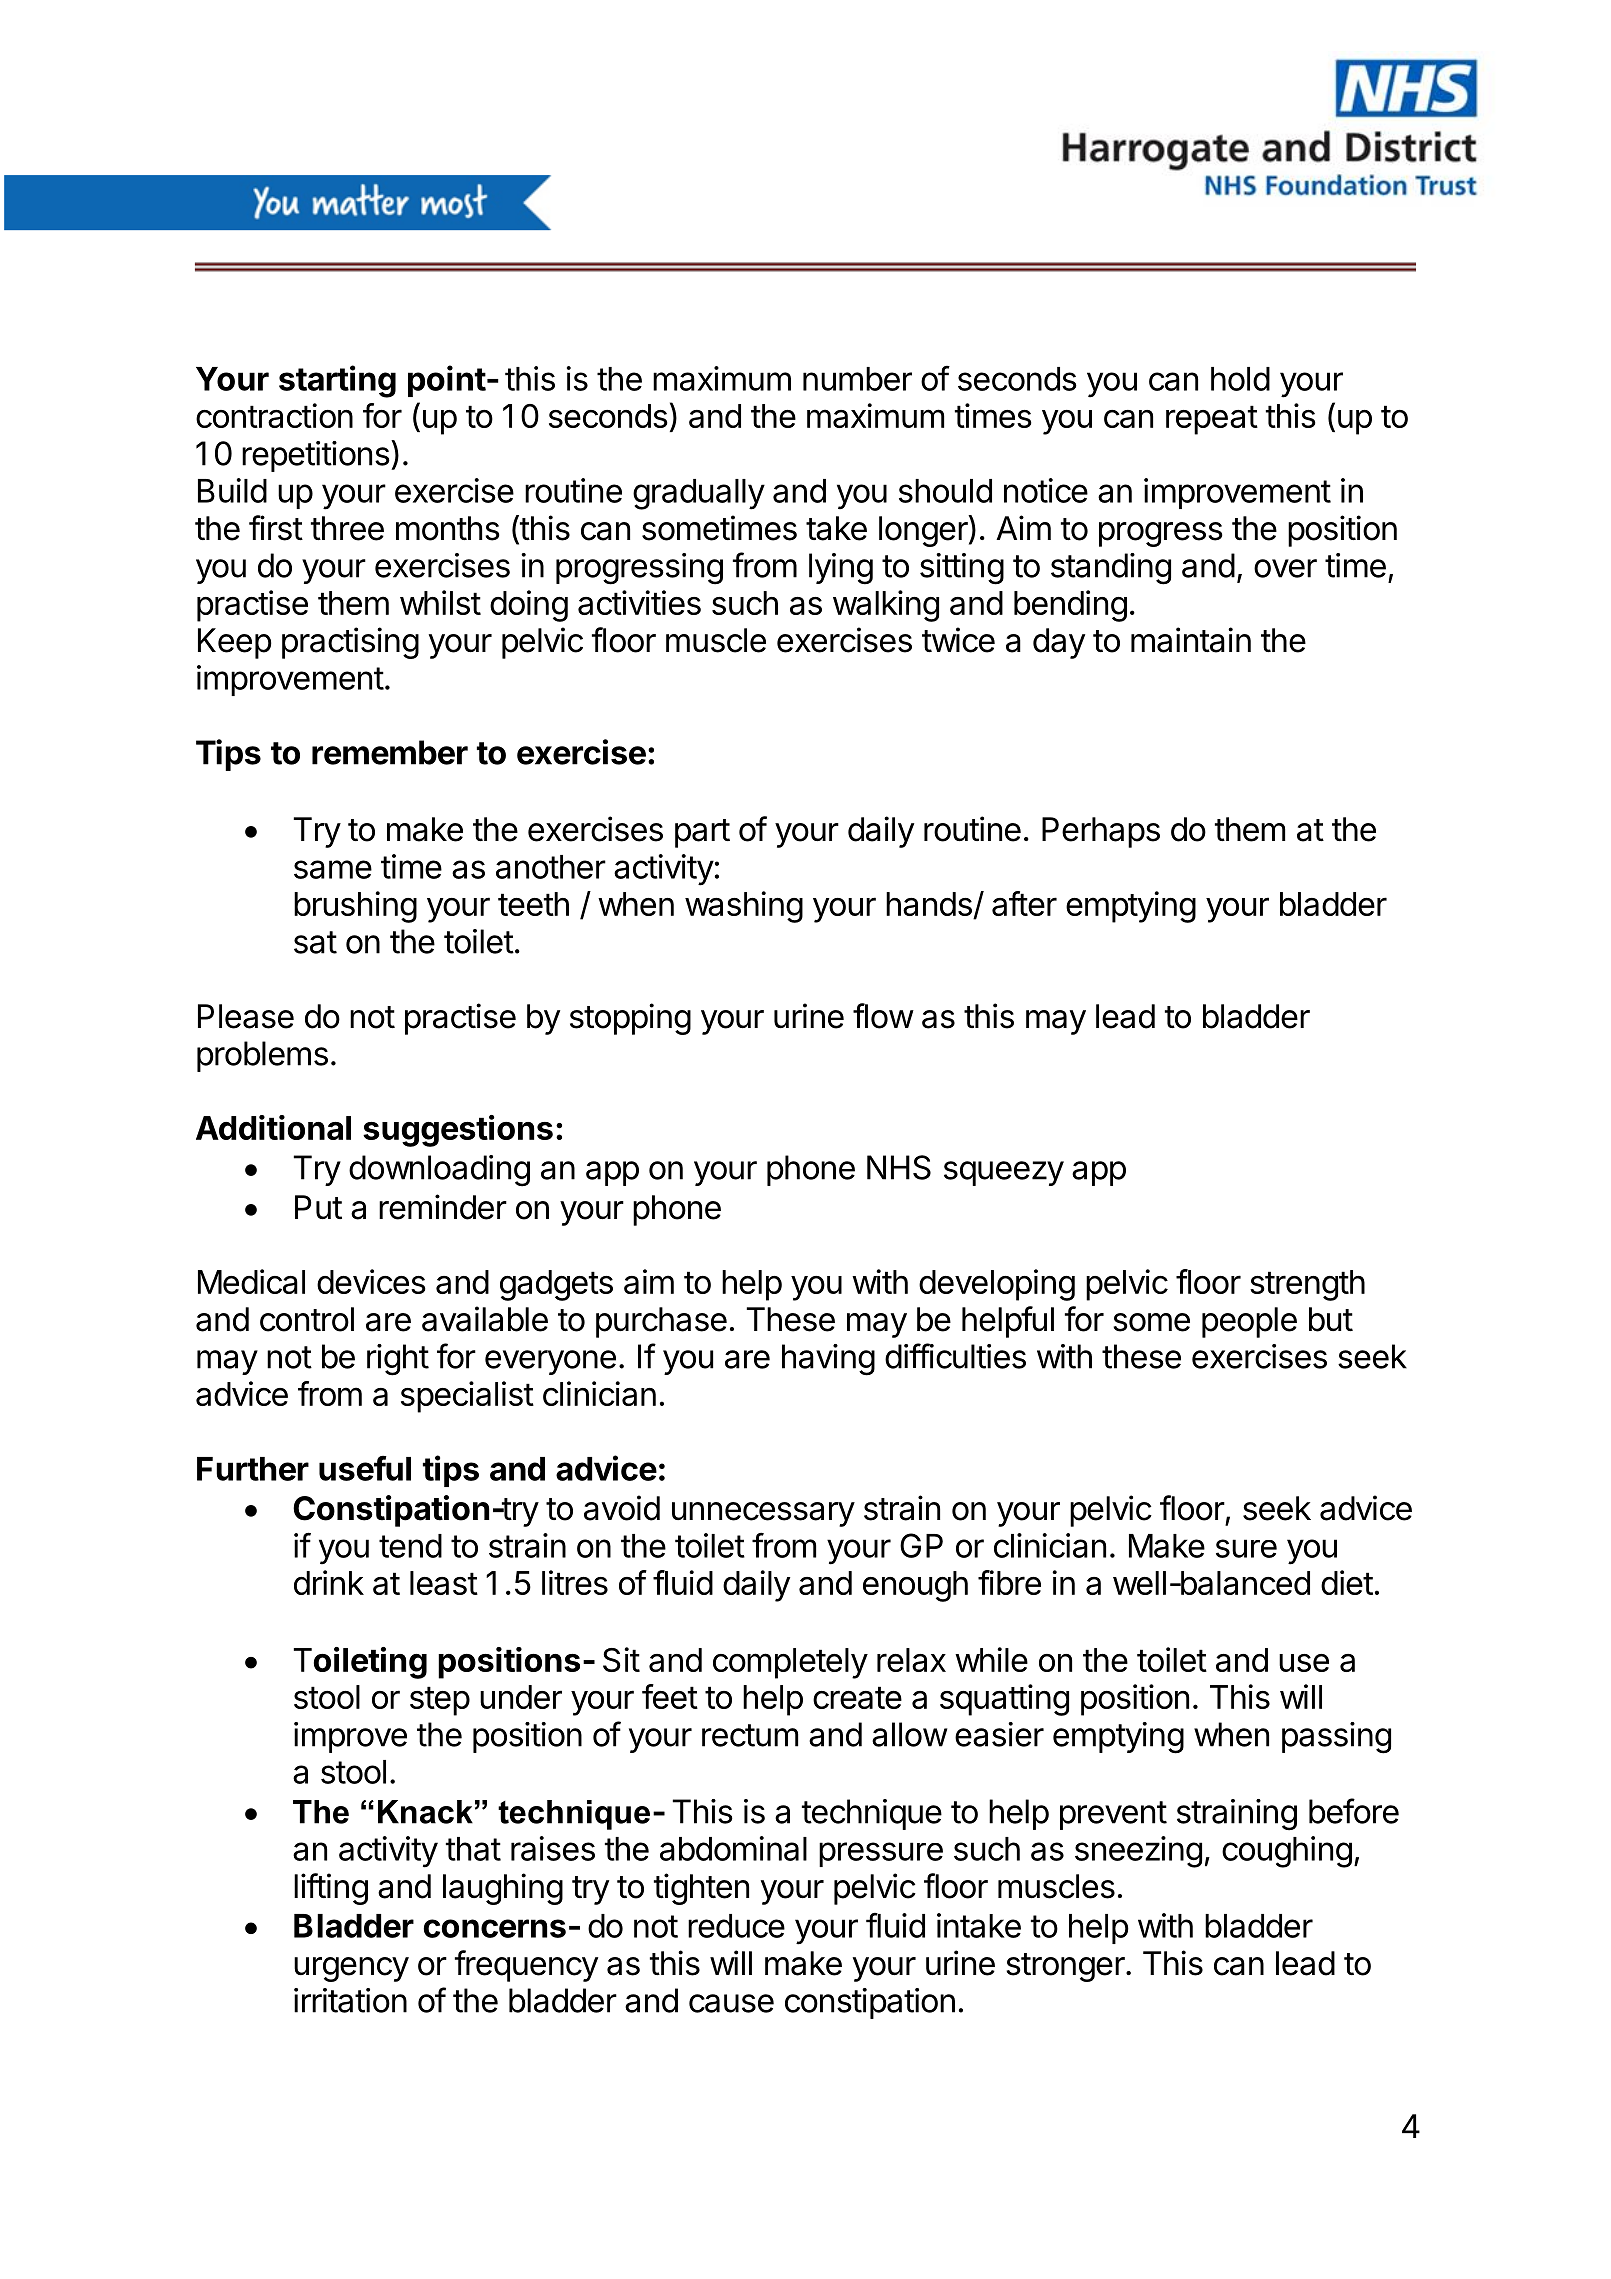 The width and height of the screenshot is (1611, 2279). Describe the element at coordinates (351, 1969) in the screenshot. I see `urgency` at that location.
